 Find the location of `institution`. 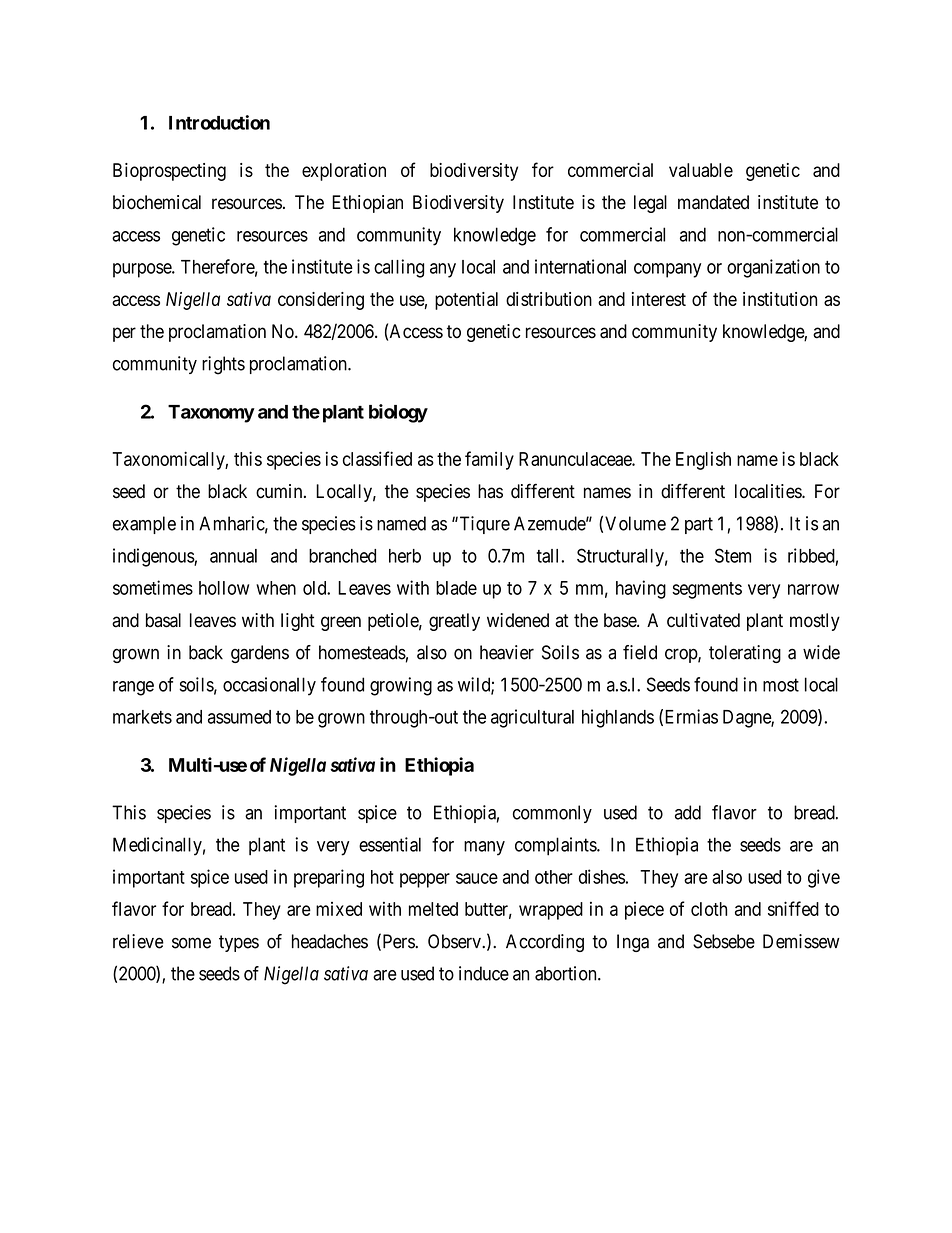

institution is located at coordinates (780, 299).
